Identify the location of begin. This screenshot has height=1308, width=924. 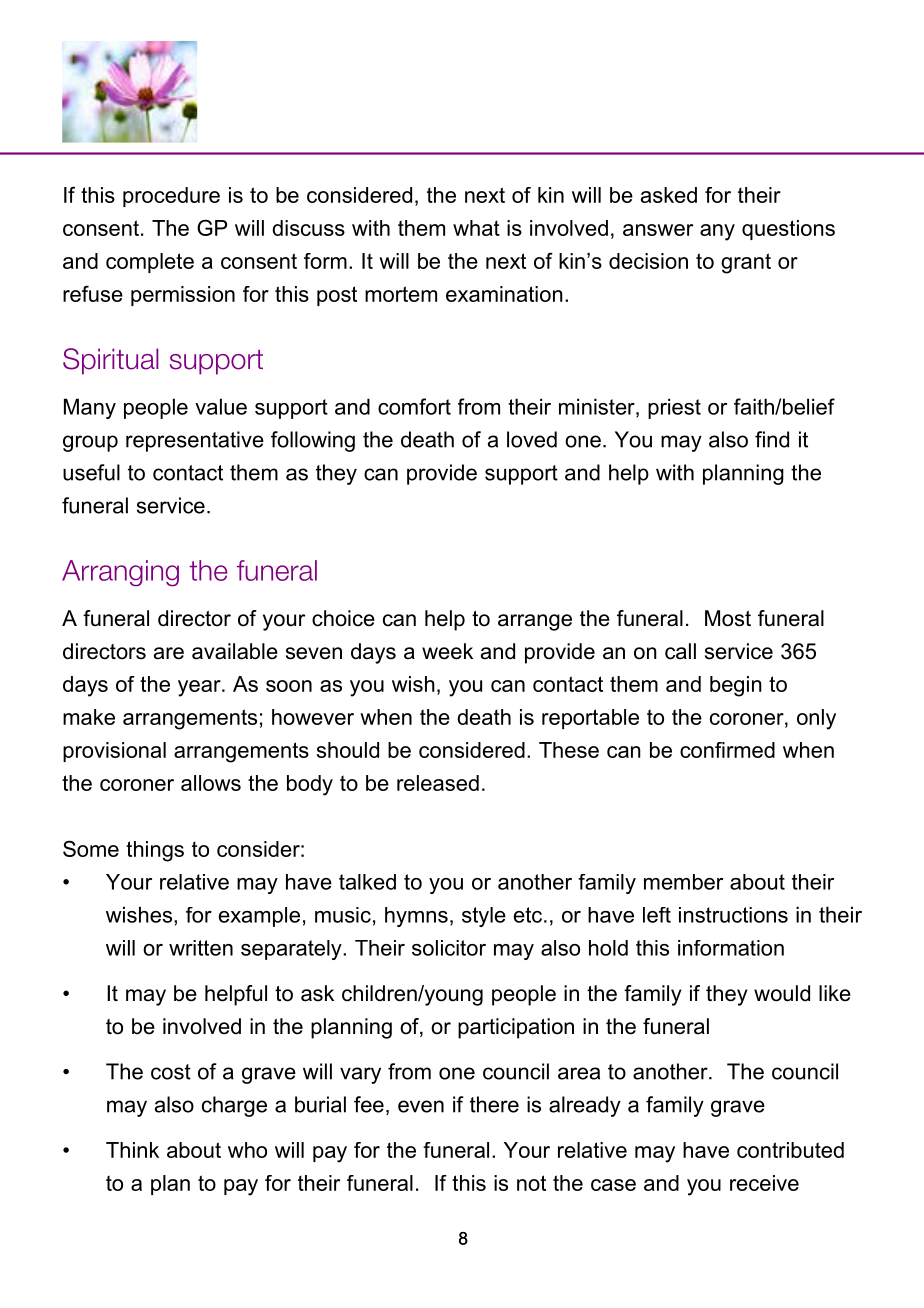
(736, 686).
